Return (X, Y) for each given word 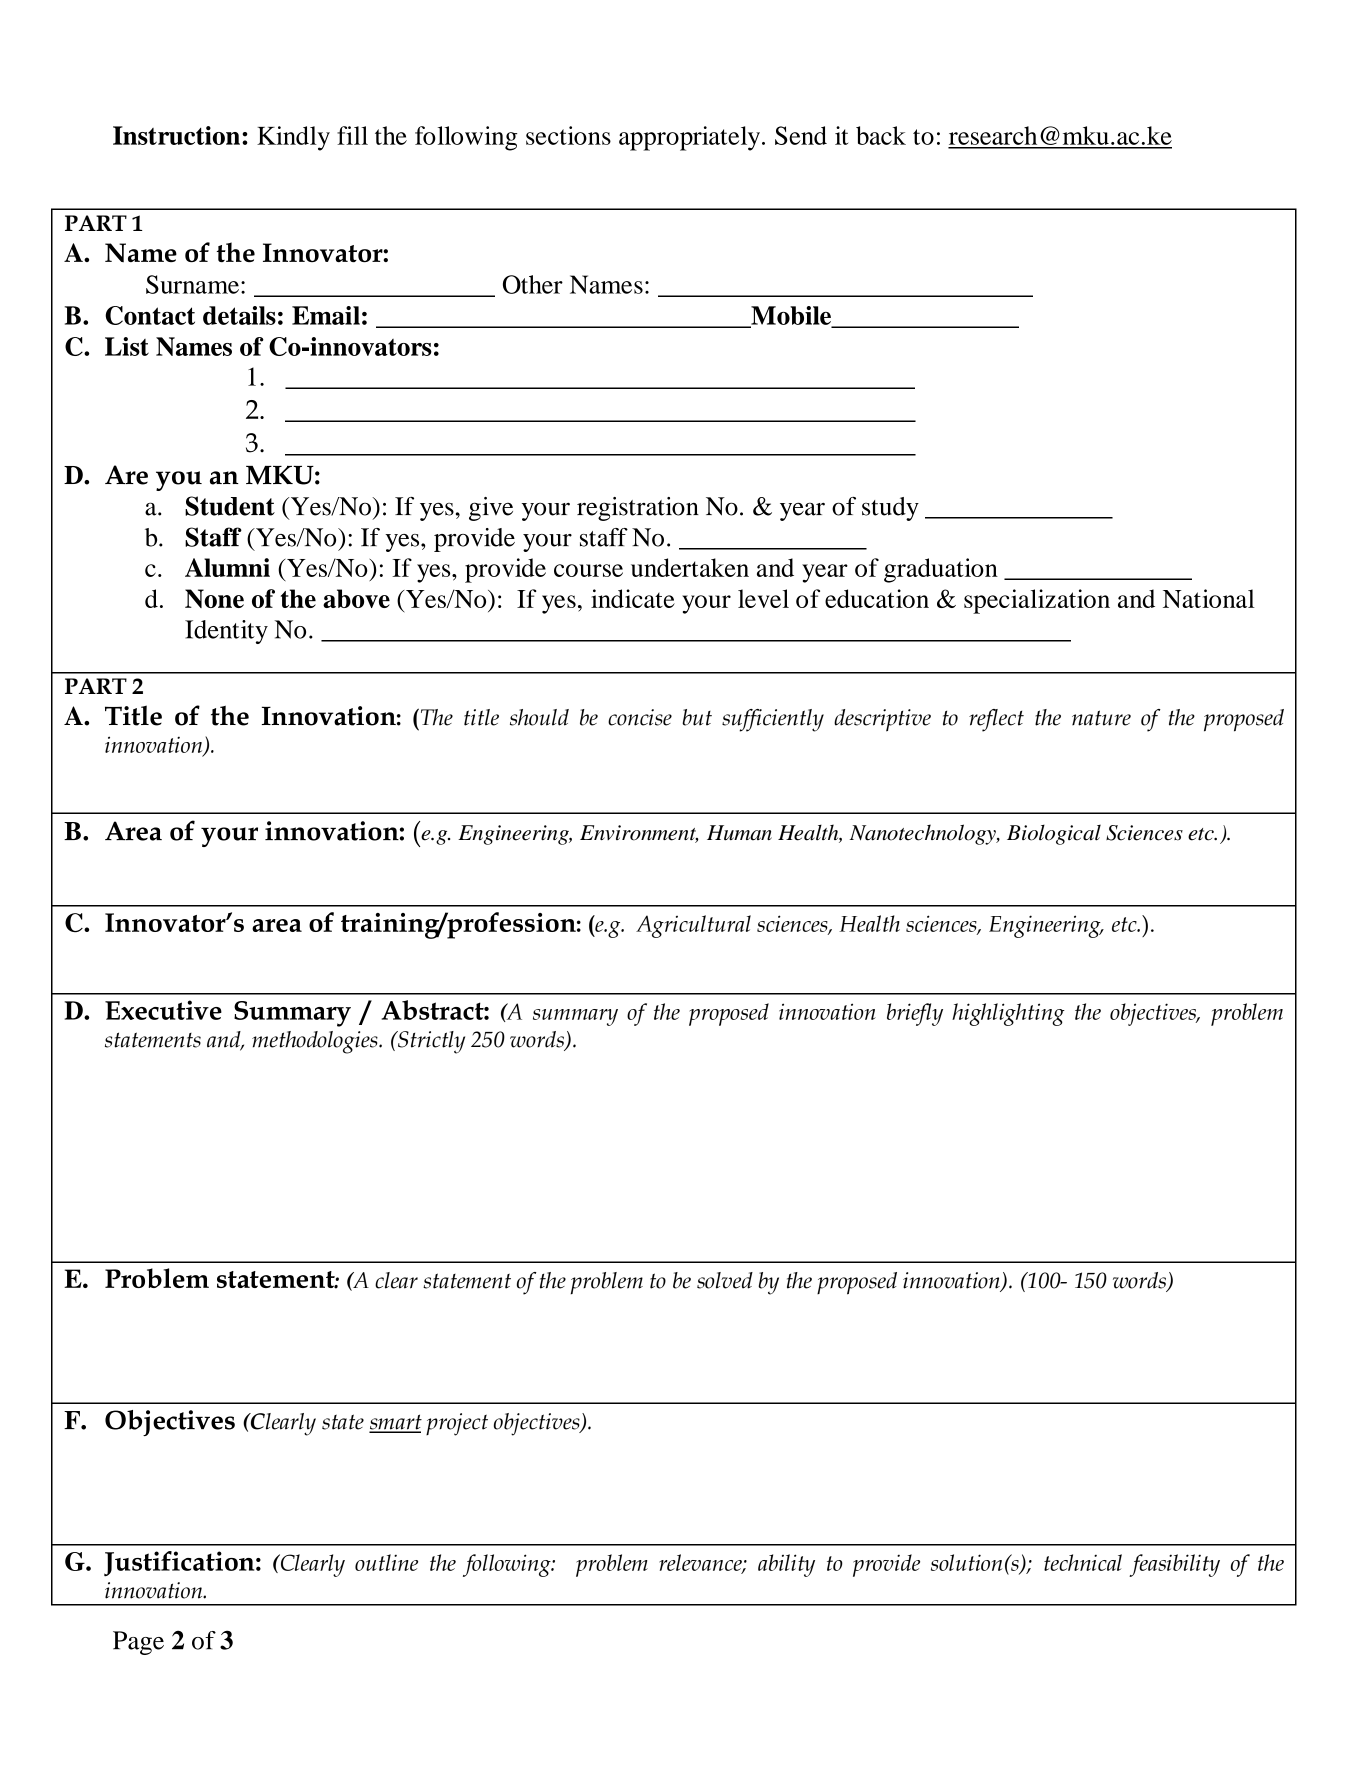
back (881, 135)
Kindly (293, 138)
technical (1083, 1562)
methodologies (316, 1042)
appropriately (689, 138)
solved (725, 1280)
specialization (1037, 601)
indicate (633, 598)
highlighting (1008, 1014)
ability (786, 1565)
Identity (226, 632)
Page (138, 1643)
